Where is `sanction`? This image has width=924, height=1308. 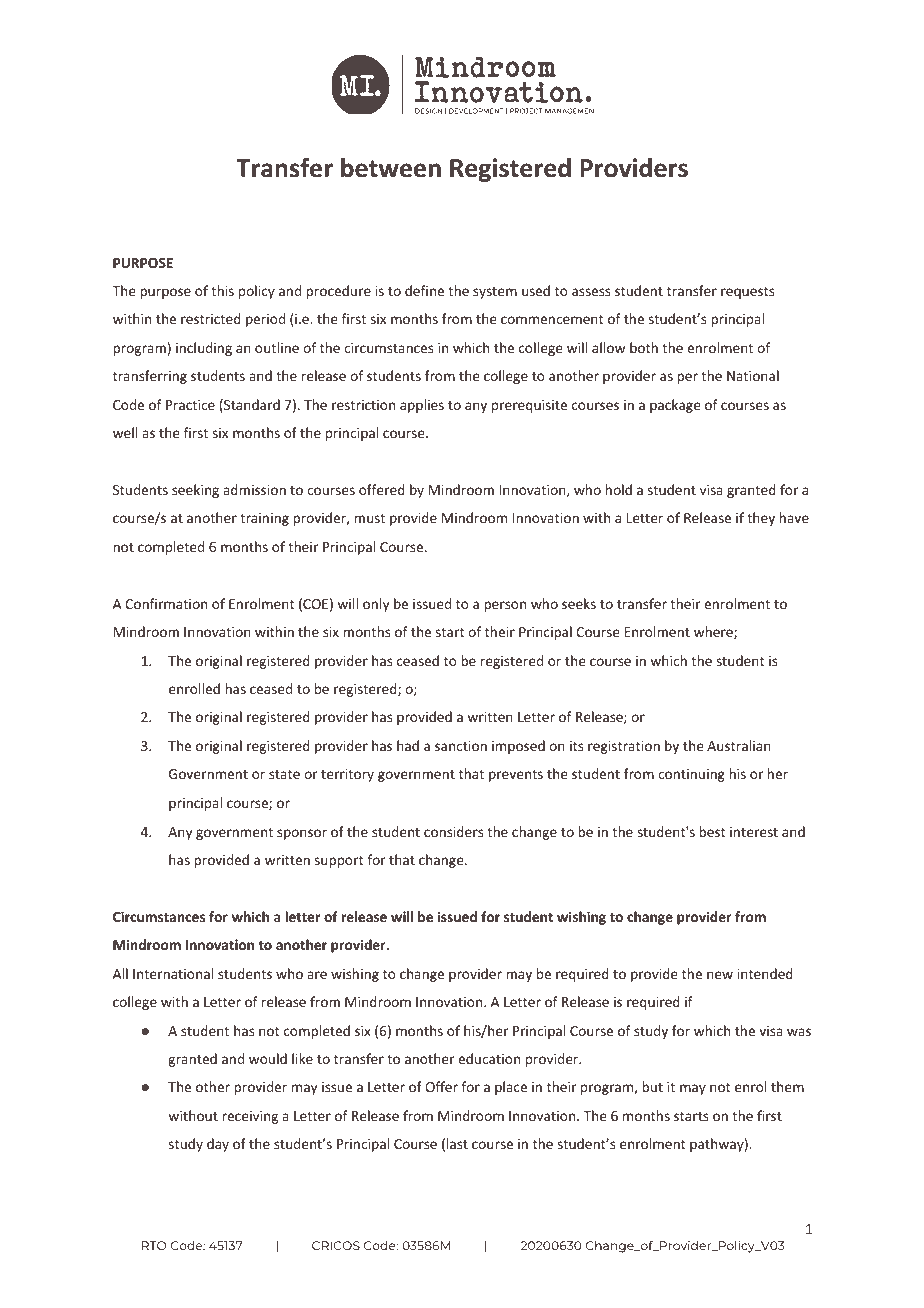 sanction is located at coordinates (461, 746).
